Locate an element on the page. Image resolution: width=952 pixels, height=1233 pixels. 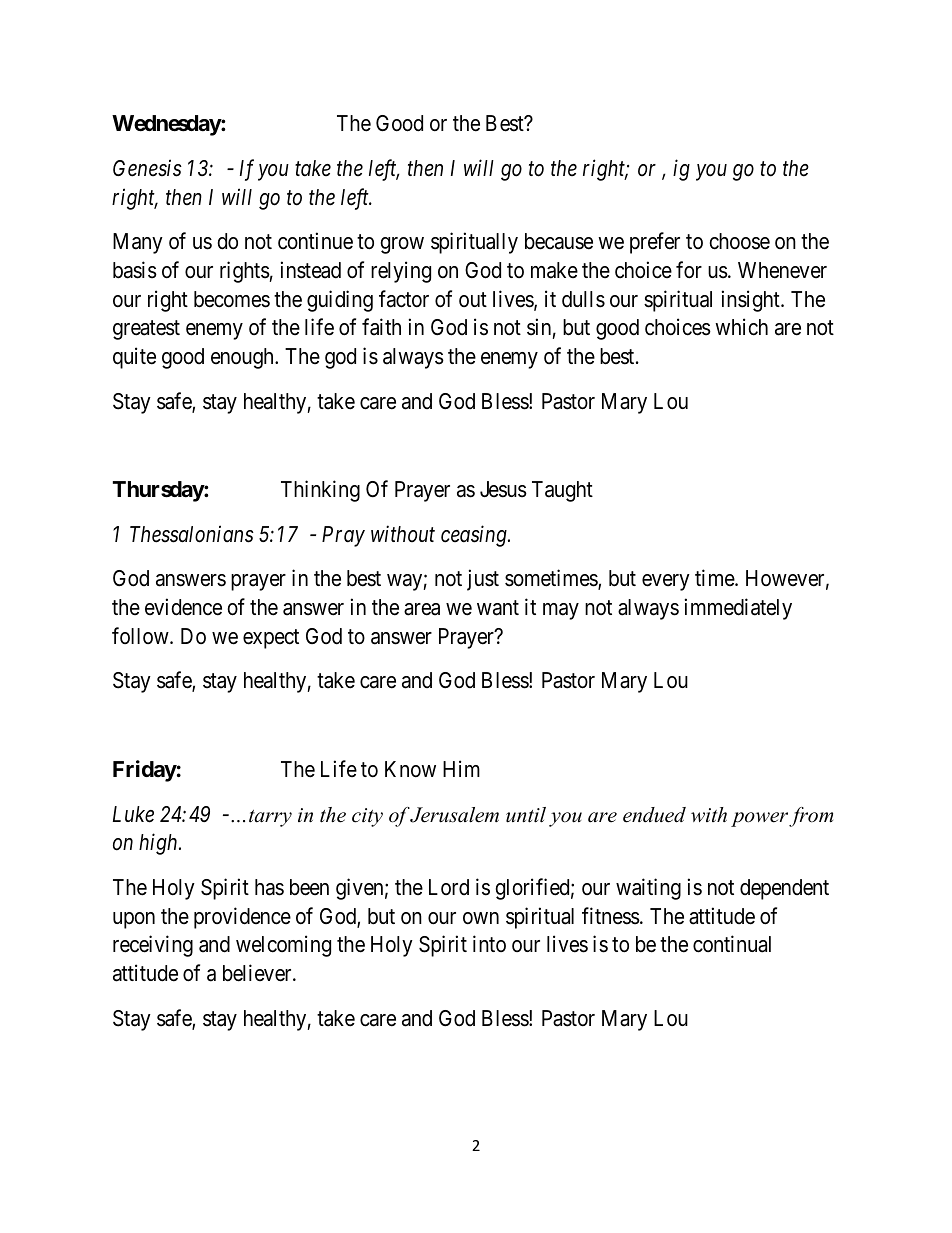
choose is located at coordinates (739, 241).
